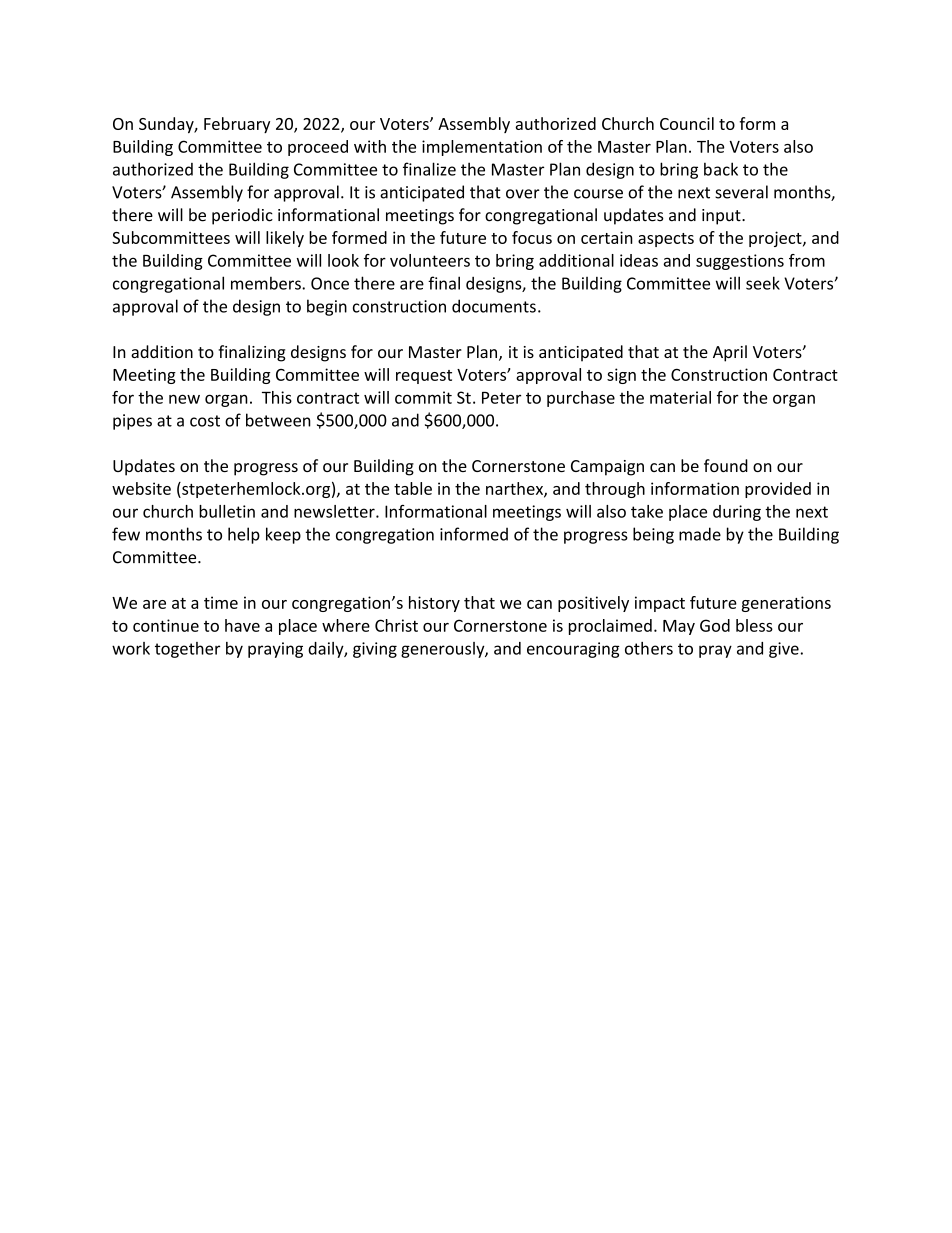 The width and height of the page is (952, 1233). What do you see at coordinates (267, 283) in the page?
I see `members` at bounding box center [267, 283].
